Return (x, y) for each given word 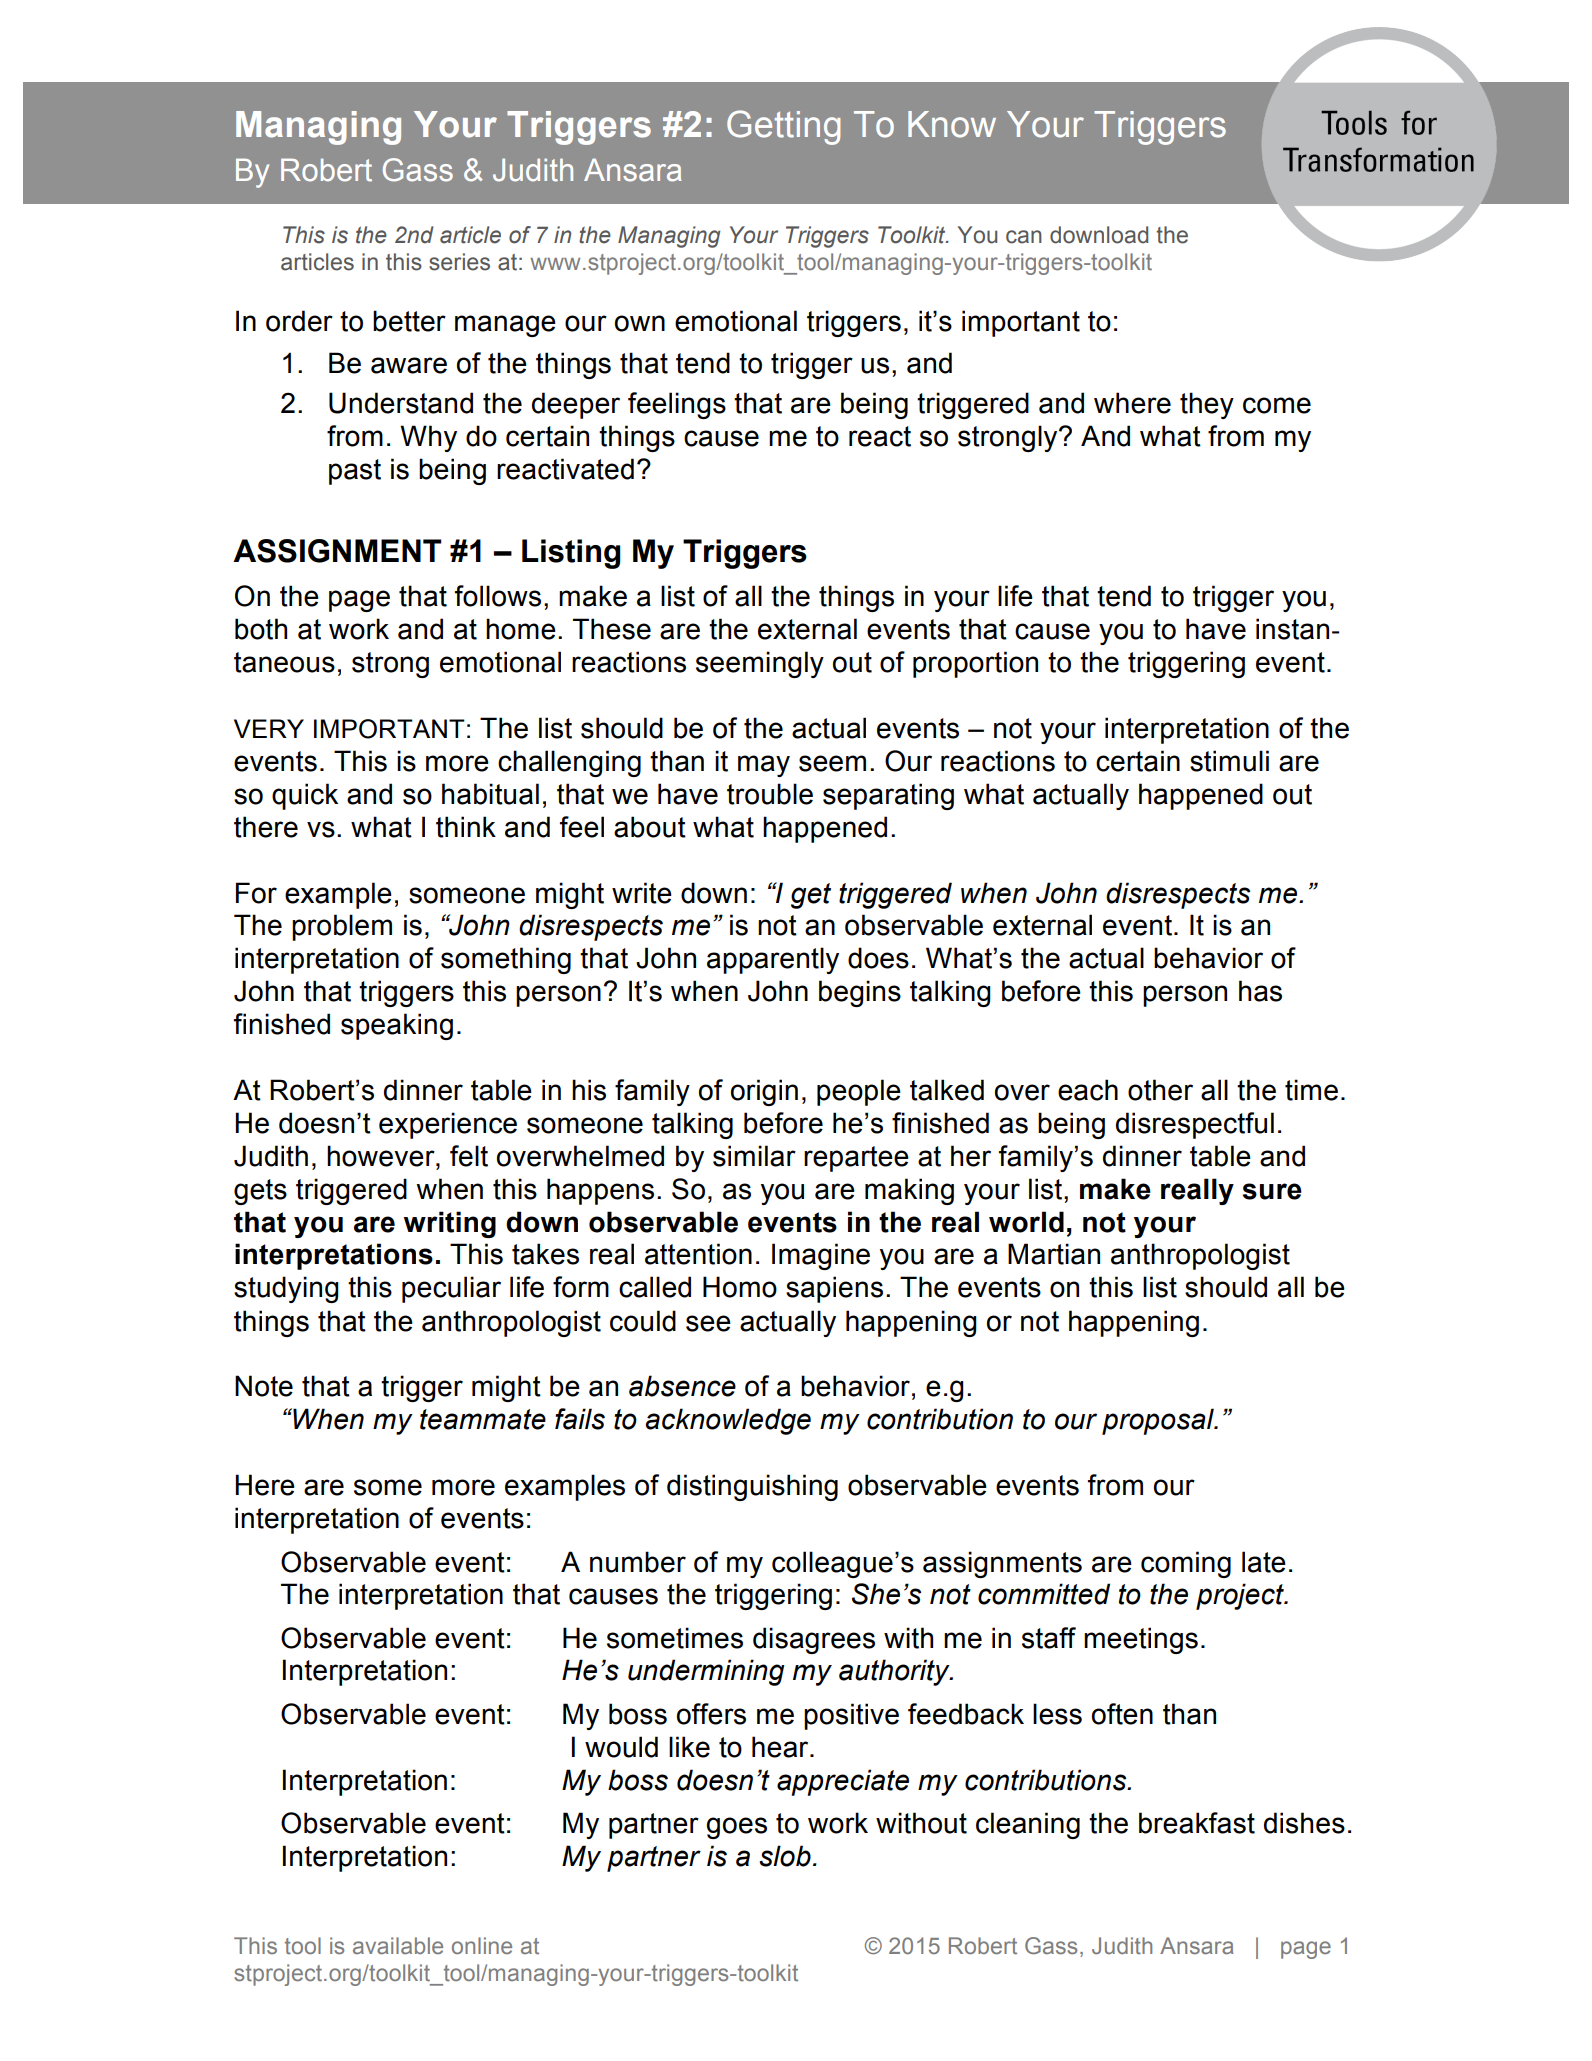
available (398, 1945)
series (459, 262)
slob (785, 1856)
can (1024, 237)
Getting (783, 127)
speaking (397, 1026)
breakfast (1197, 1823)
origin (764, 1092)
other (1160, 1090)
